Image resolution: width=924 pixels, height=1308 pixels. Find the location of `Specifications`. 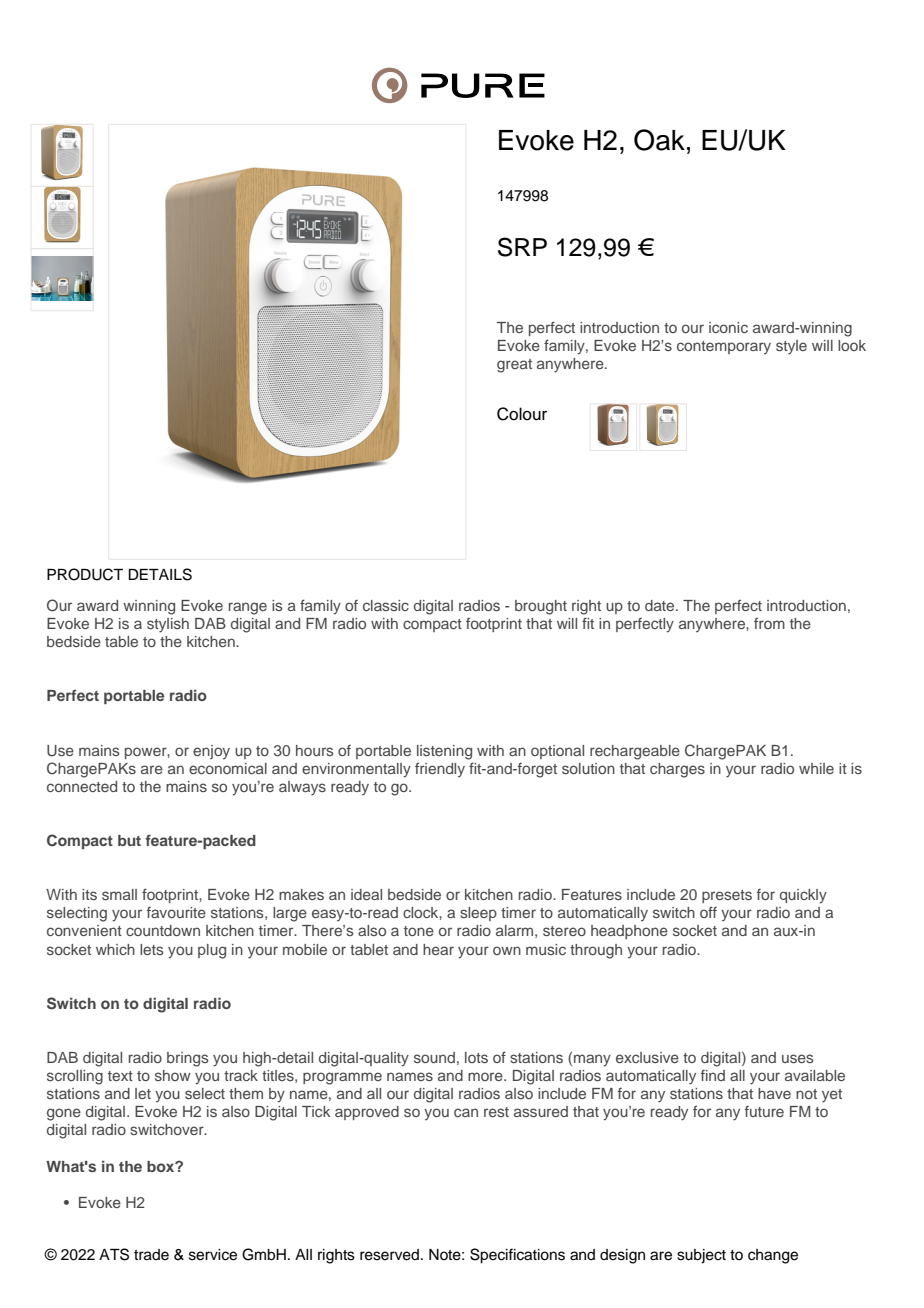

Specifications is located at coordinates (517, 1256).
